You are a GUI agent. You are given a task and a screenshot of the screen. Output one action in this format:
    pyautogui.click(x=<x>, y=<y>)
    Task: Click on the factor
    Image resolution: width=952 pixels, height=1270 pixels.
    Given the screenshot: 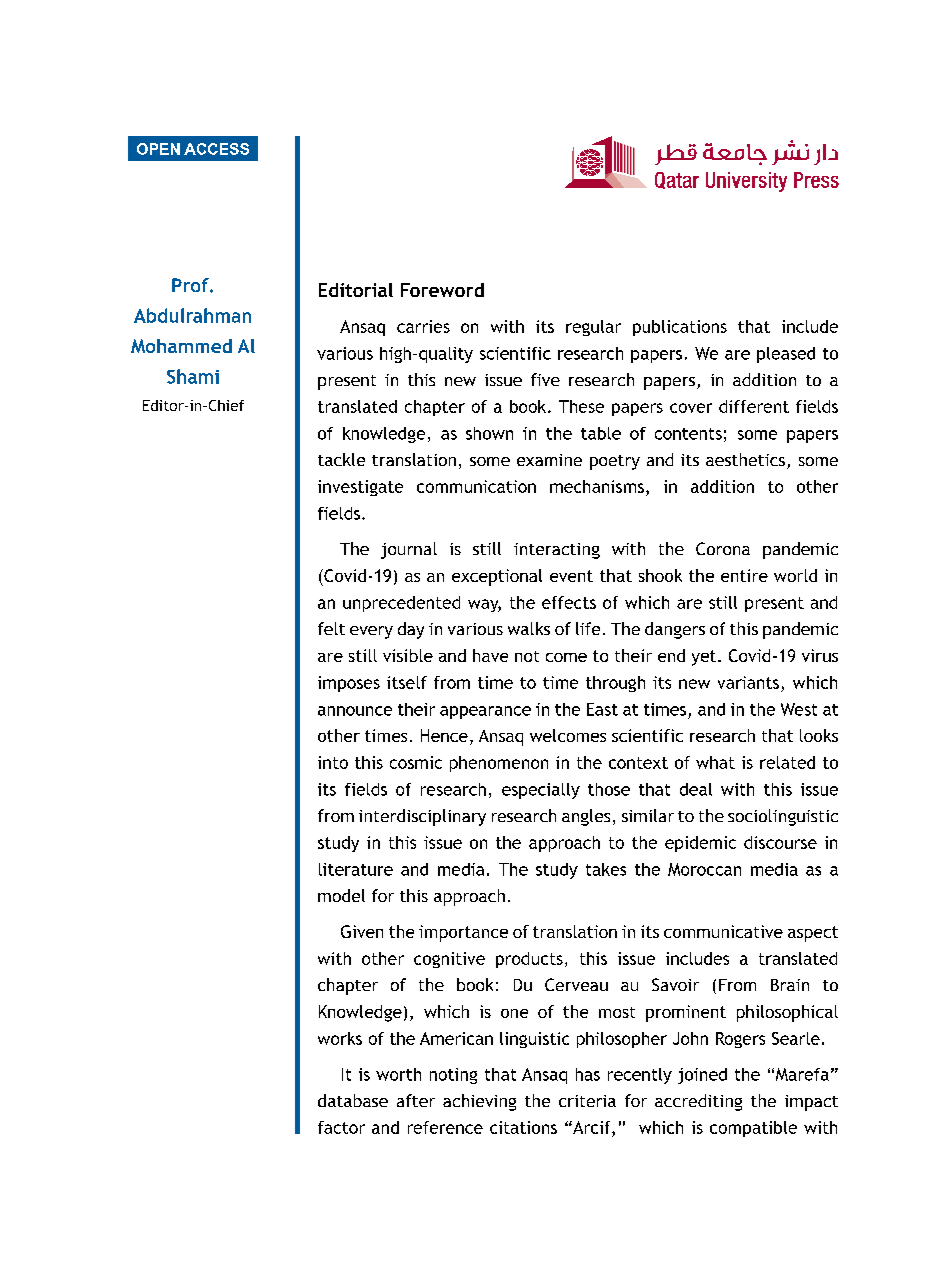 What is the action you would take?
    pyautogui.click(x=341, y=1127)
